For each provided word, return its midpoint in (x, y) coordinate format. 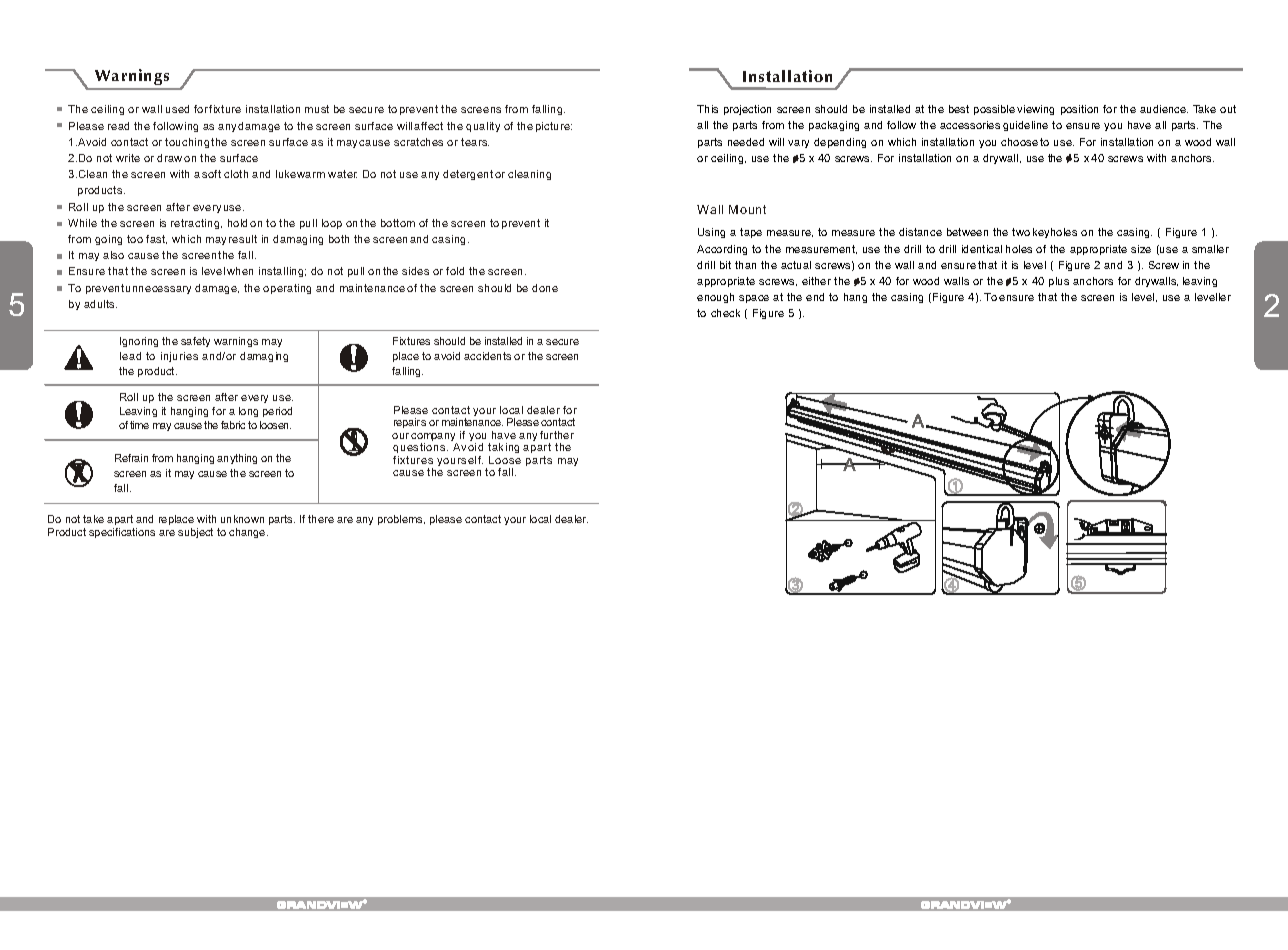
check (725, 313)
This (707, 109)
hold (237, 223)
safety (195, 342)
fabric (233, 425)
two (1021, 232)
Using (711, 233)
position (1079, 110)
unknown (242, 519)
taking (503, 450)
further (557, 435)
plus (1059, 282)
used (177, 109)
